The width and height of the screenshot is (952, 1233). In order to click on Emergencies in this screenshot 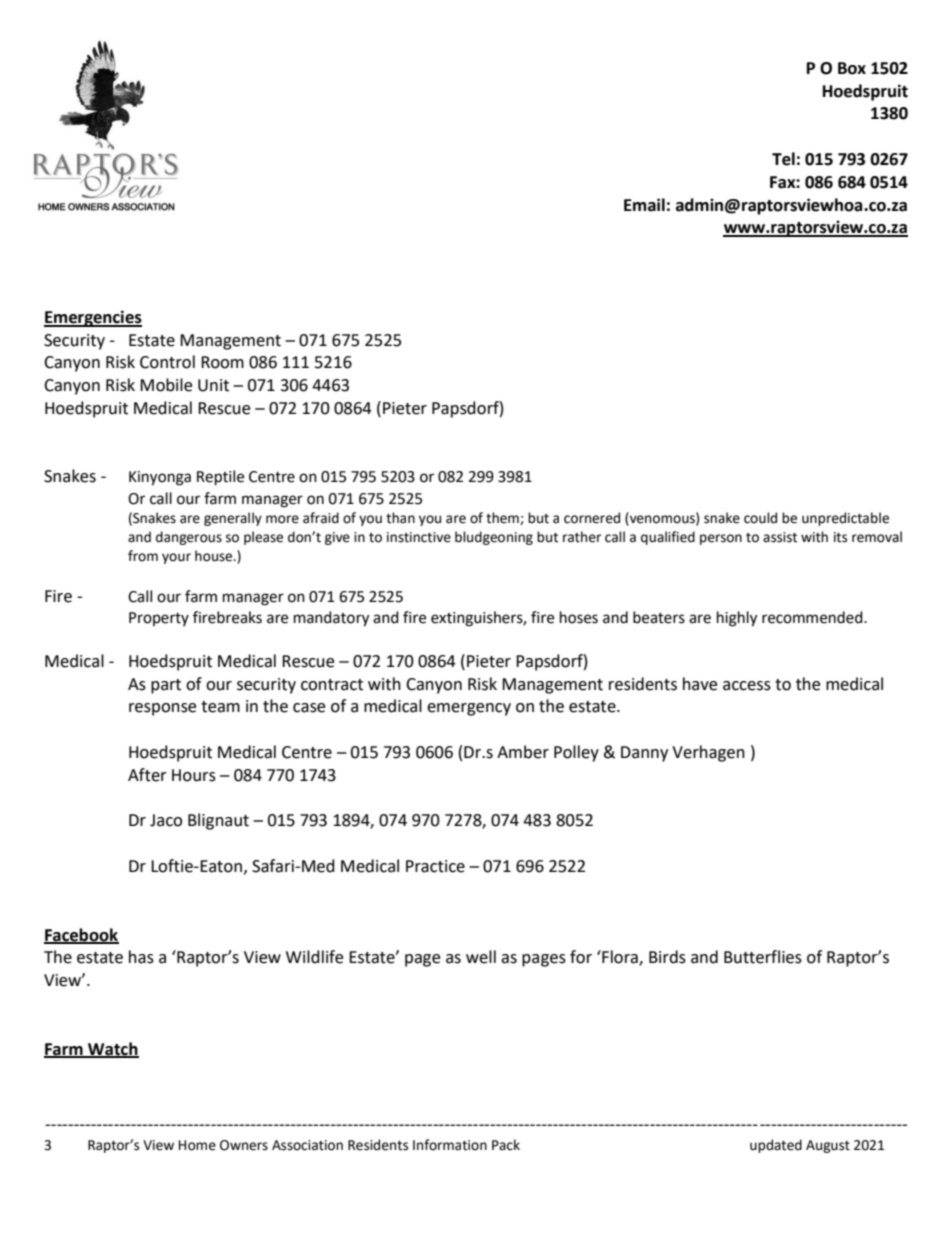, I will do `click(93, 318)`.
